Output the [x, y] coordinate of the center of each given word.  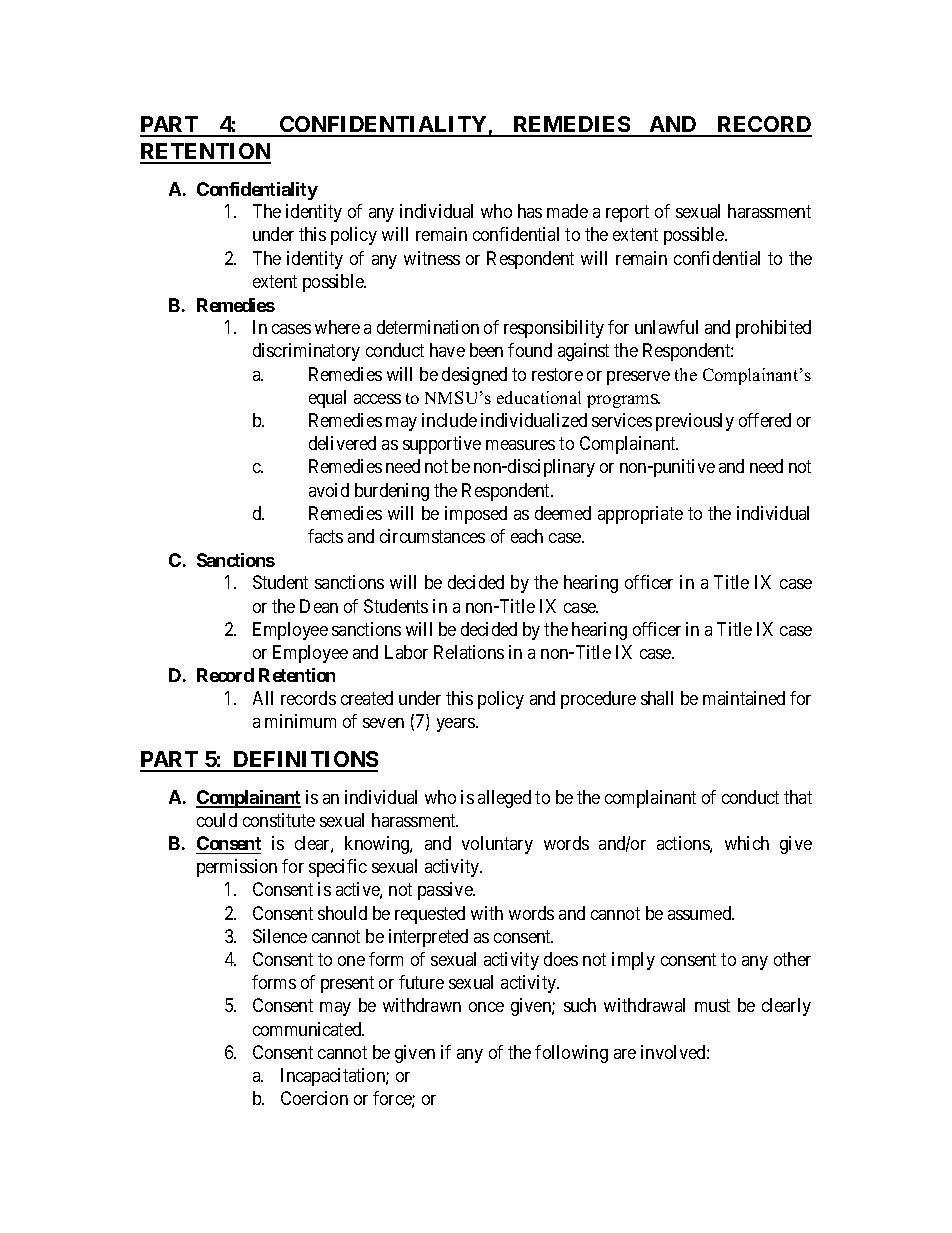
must [712, 1005]
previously [695, 422]
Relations [469, 652]
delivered [342, 443]
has [530, 211]
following [571, 1054]
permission [237, 868]
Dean [319, 606]
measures [520, 445]
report [627, 214]
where [337, 327]
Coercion [314, 1098]
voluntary [497, 845]
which [747, 843]
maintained [744, 698]
